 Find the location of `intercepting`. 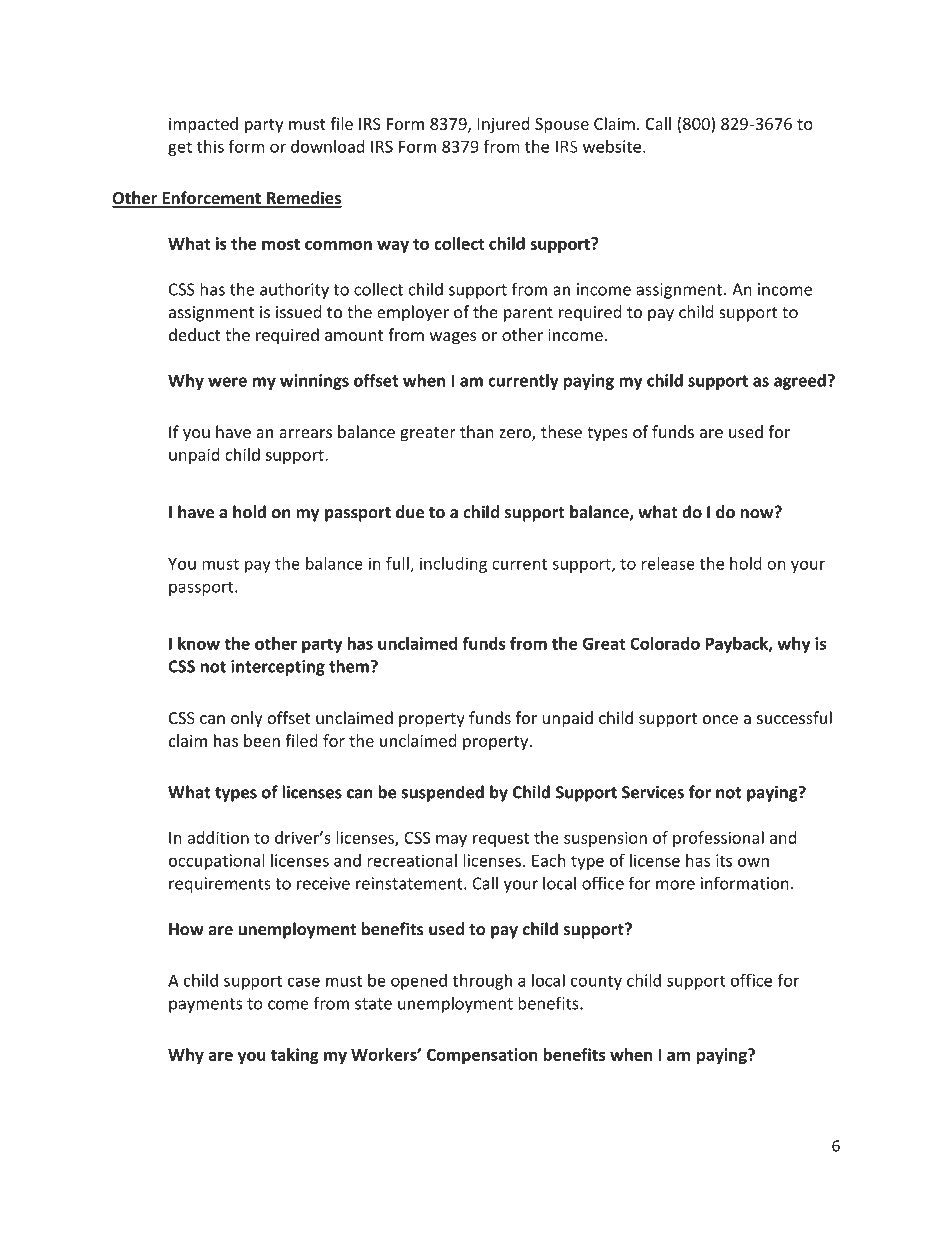

intercepting is located at coordinates (278, 668).
